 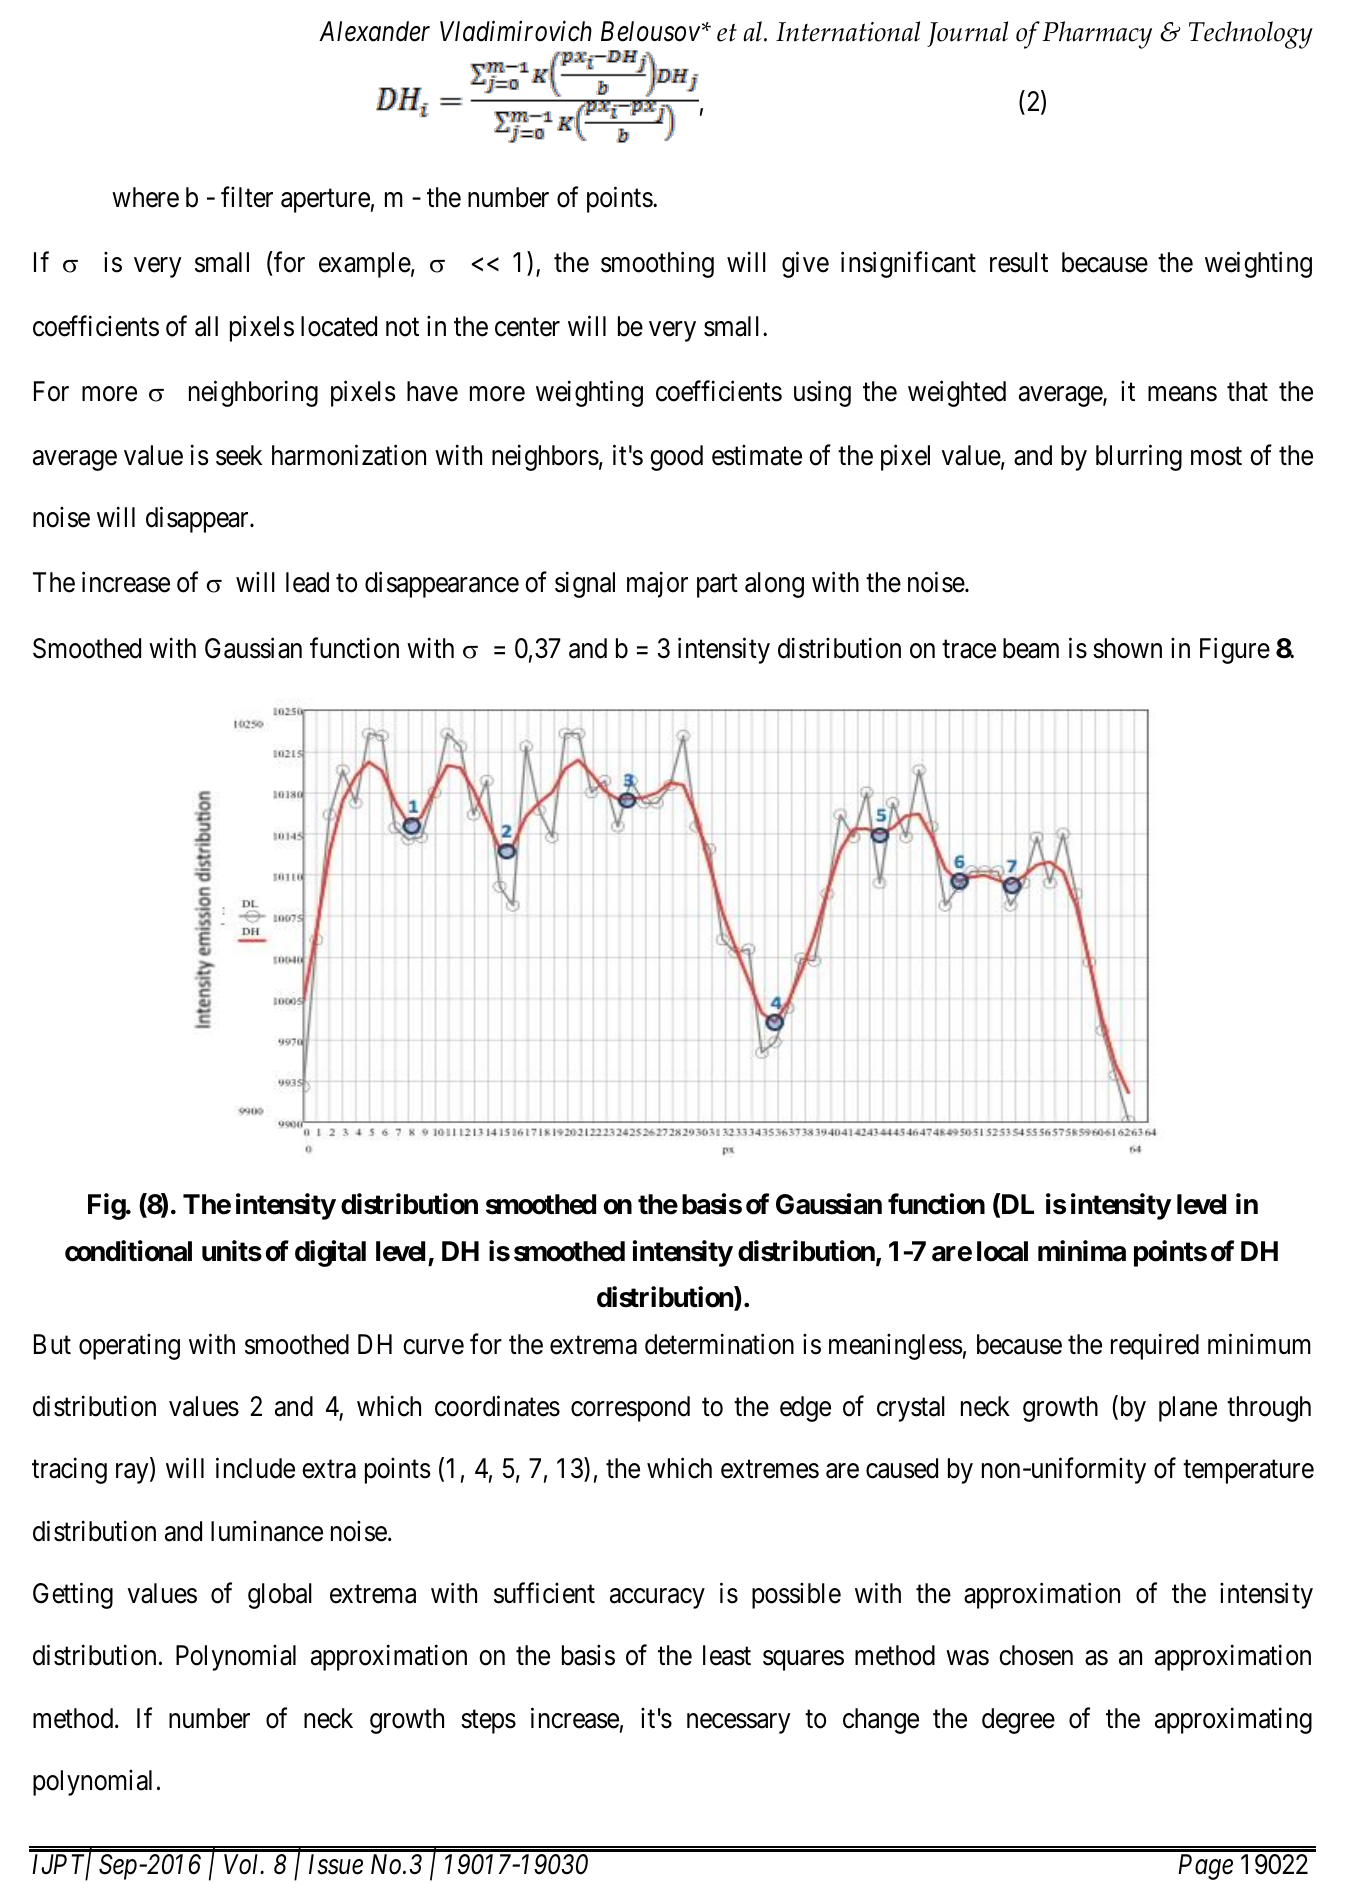 What do you see at coordinates (243, 1864) in the image?
I see `Vol` at bounding box center [243, 1864].
